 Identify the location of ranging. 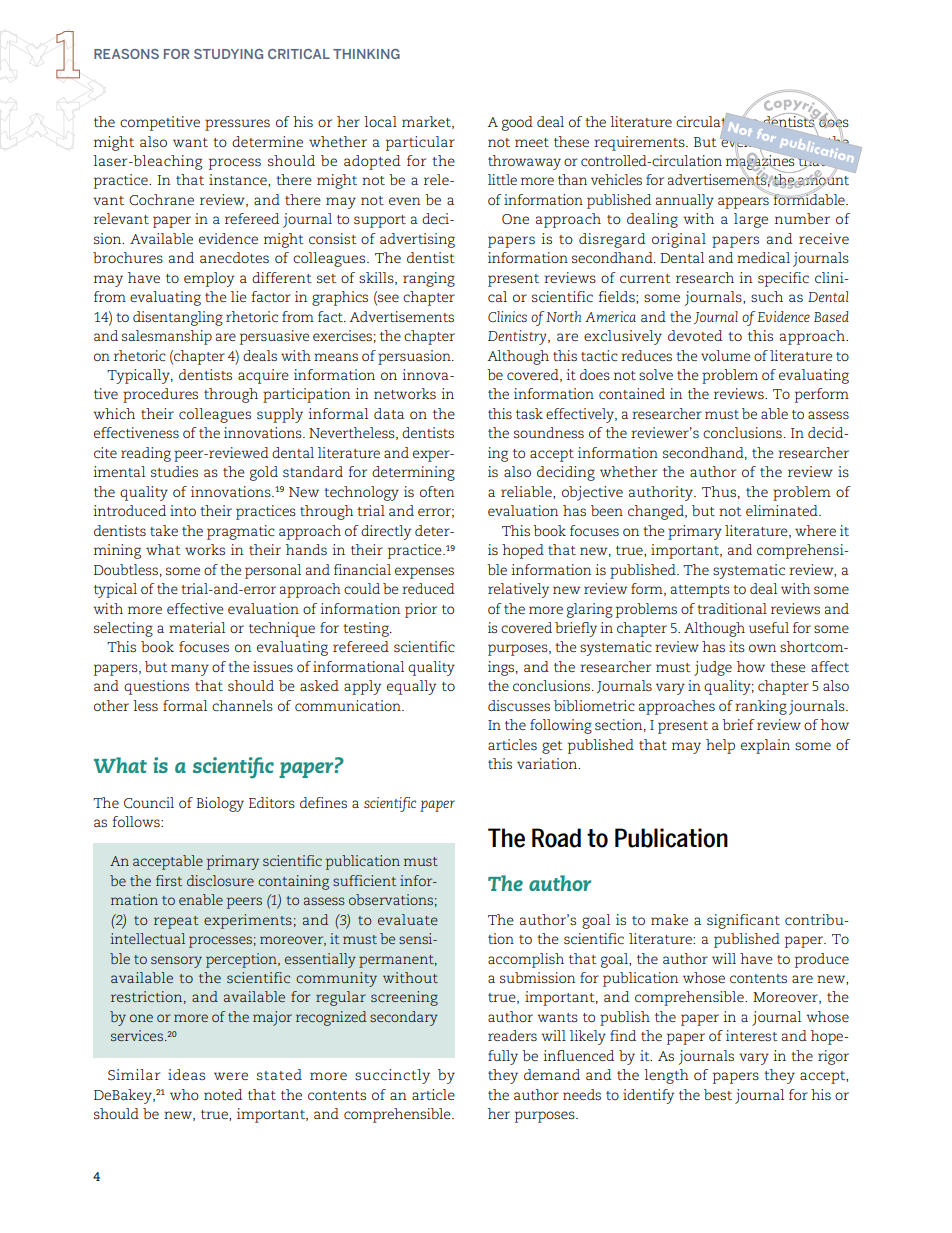
(429, 279).
